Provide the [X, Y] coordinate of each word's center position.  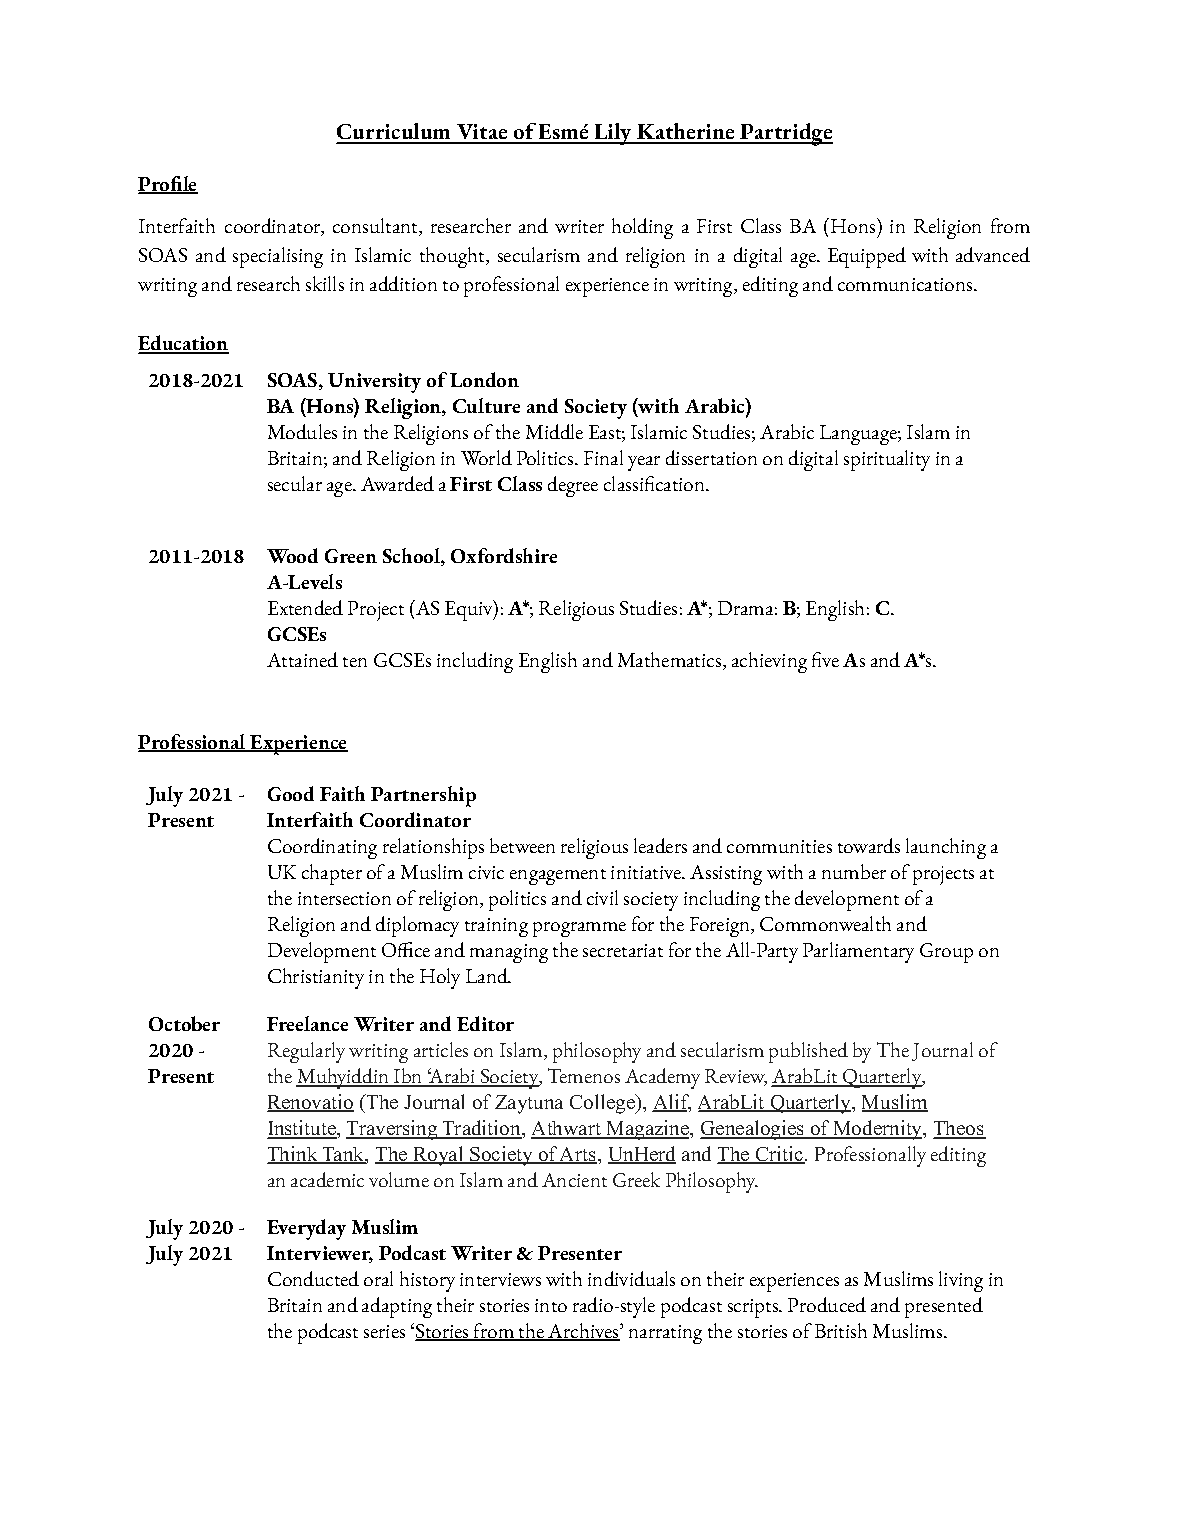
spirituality [887, 460]
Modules [302, 431]
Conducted [313, 1278]
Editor [485, 1023]
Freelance [307, 1023]
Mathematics [671, 661]
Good [291, 793]
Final [603, 457]
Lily [613, 134]
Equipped [867, 257]
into [551, 1305]
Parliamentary [858, 952]
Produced [827, 1304]
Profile [168, 185]
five [825, 659]
